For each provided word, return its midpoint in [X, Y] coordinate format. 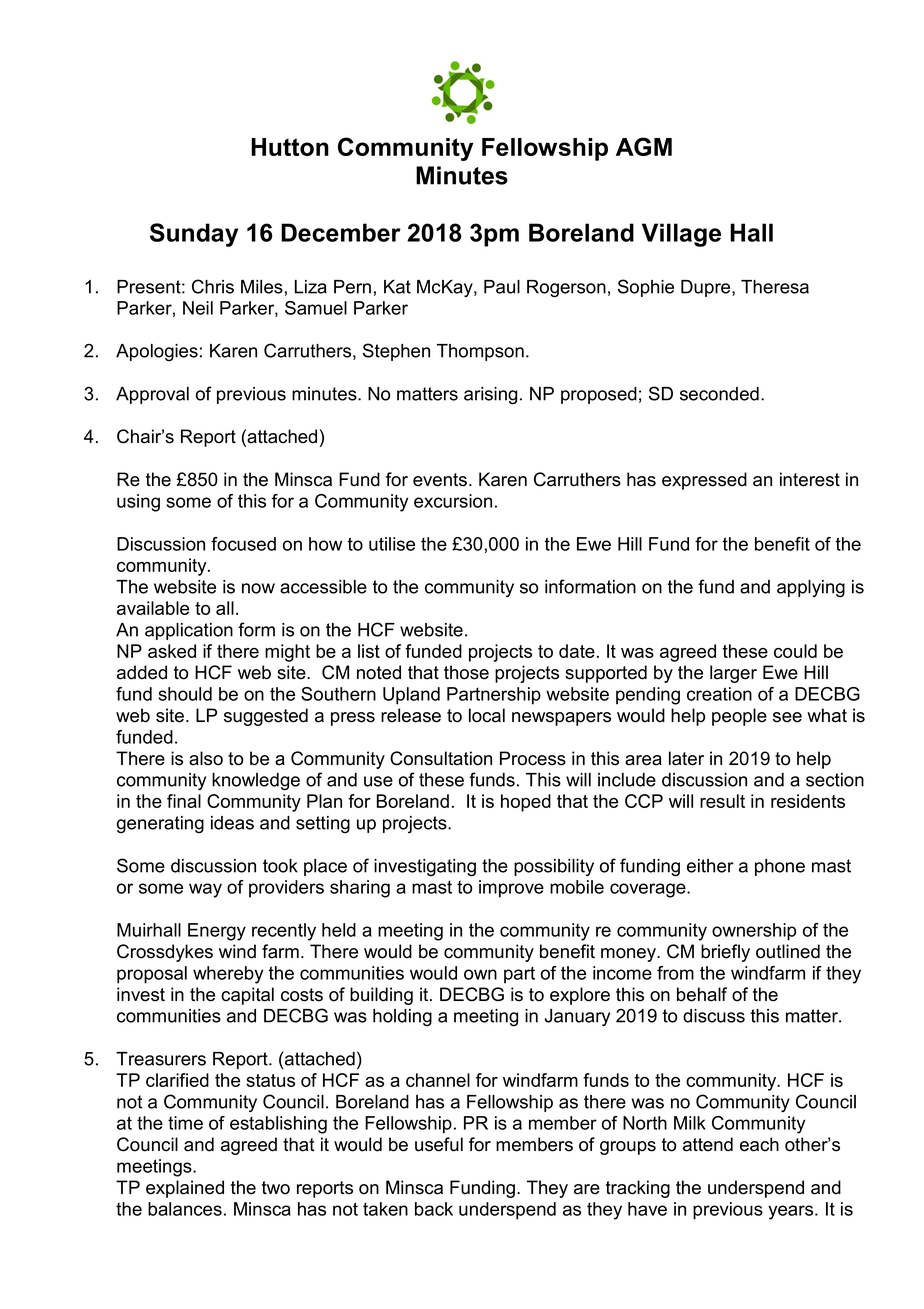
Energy [217, 932]
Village [681, 235]
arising [490, 395]
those [466, 672]
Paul [502, 287]
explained [185, 1189]
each [759, 1144]
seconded [719, 394]
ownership [754, 932]
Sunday [194, 235]
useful [439, 1144]
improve [511, 889]
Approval [152, 395]
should [185, 694]
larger [733, 674]
